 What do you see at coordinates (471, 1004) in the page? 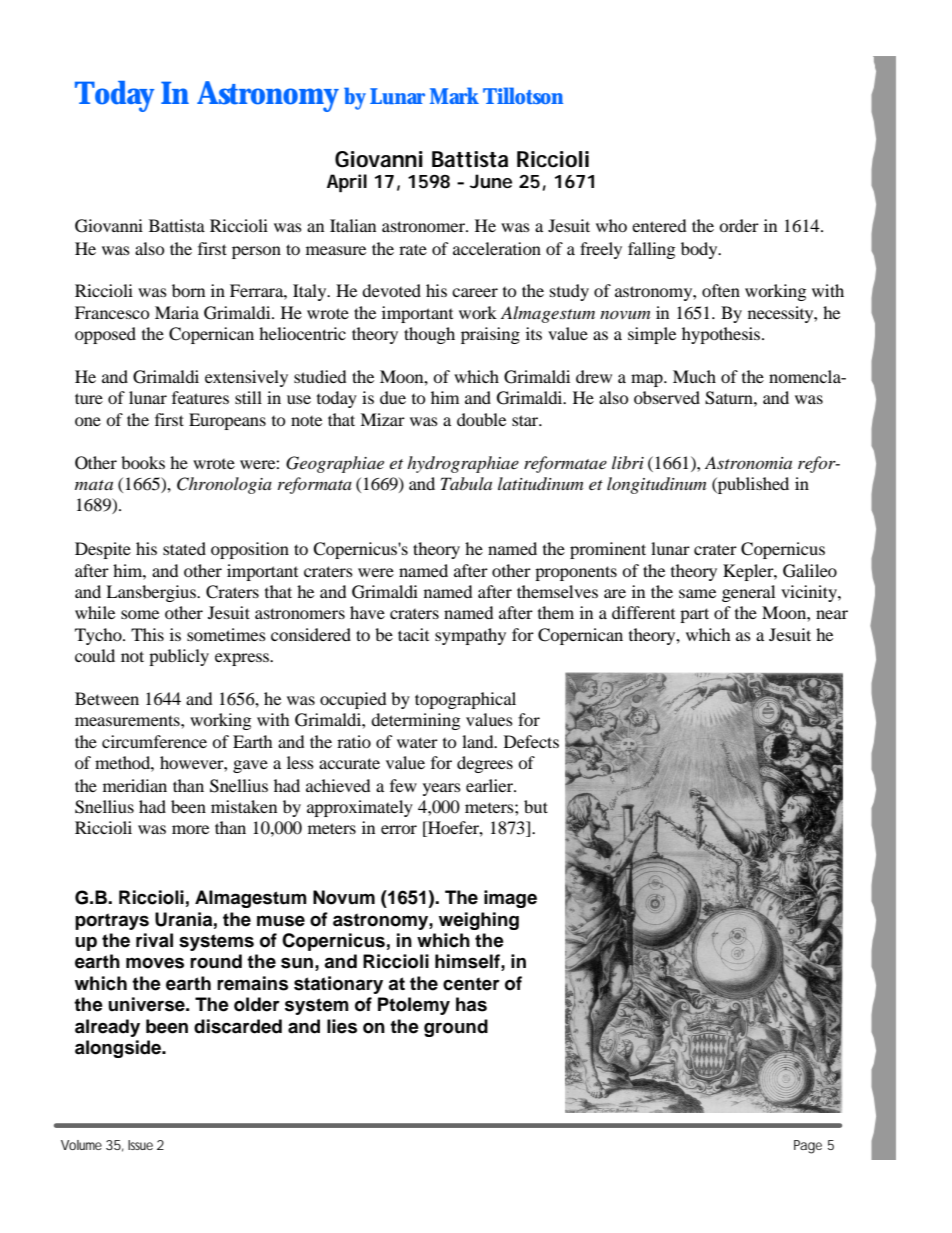
I see `has` at bounding box center [471, 1004].
